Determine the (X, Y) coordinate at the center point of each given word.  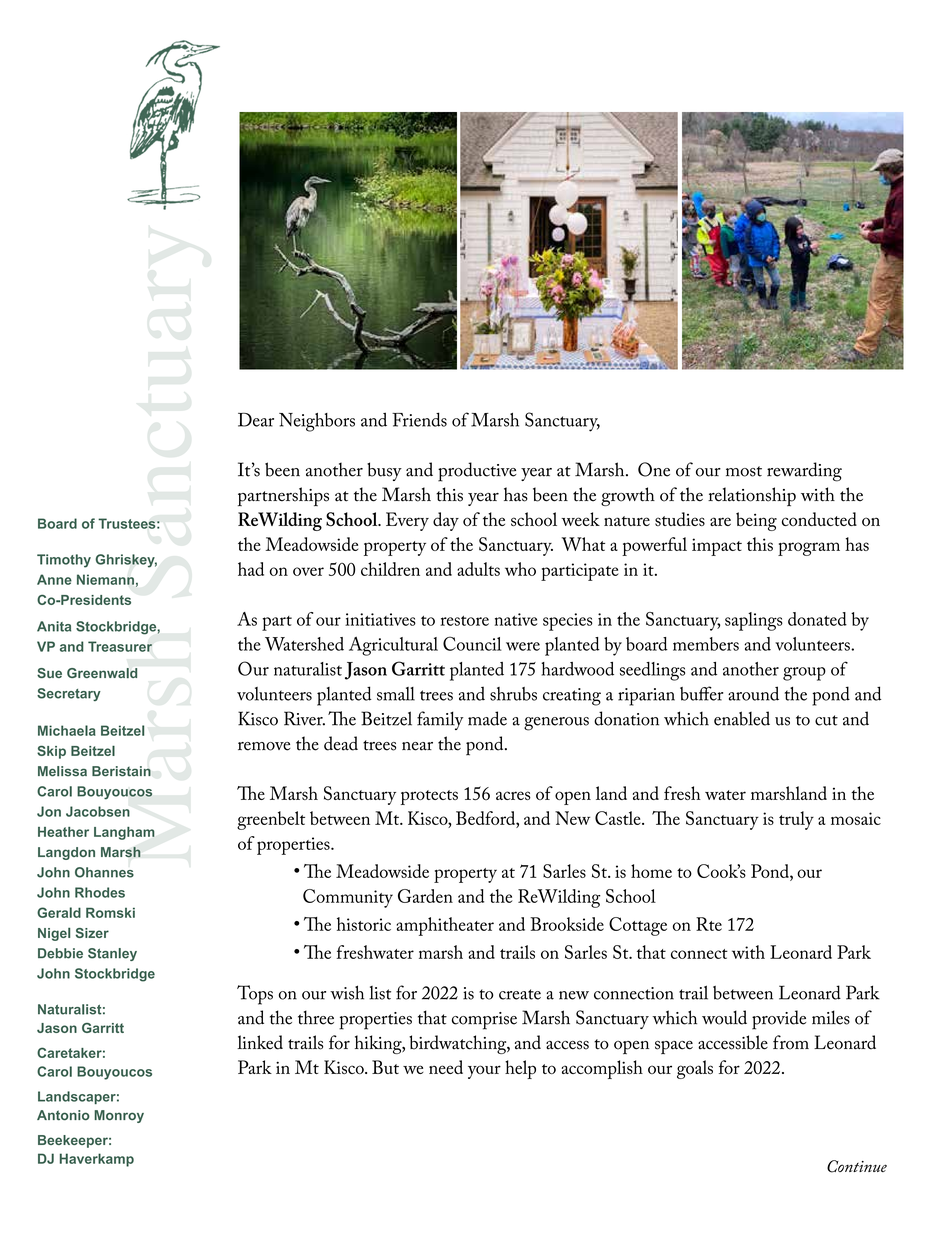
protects (429, 797)
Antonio (63, 1115)
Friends (419, 419)
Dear (256, 420)
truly (796, 820)
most (744, 471)
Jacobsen (98, 811)
